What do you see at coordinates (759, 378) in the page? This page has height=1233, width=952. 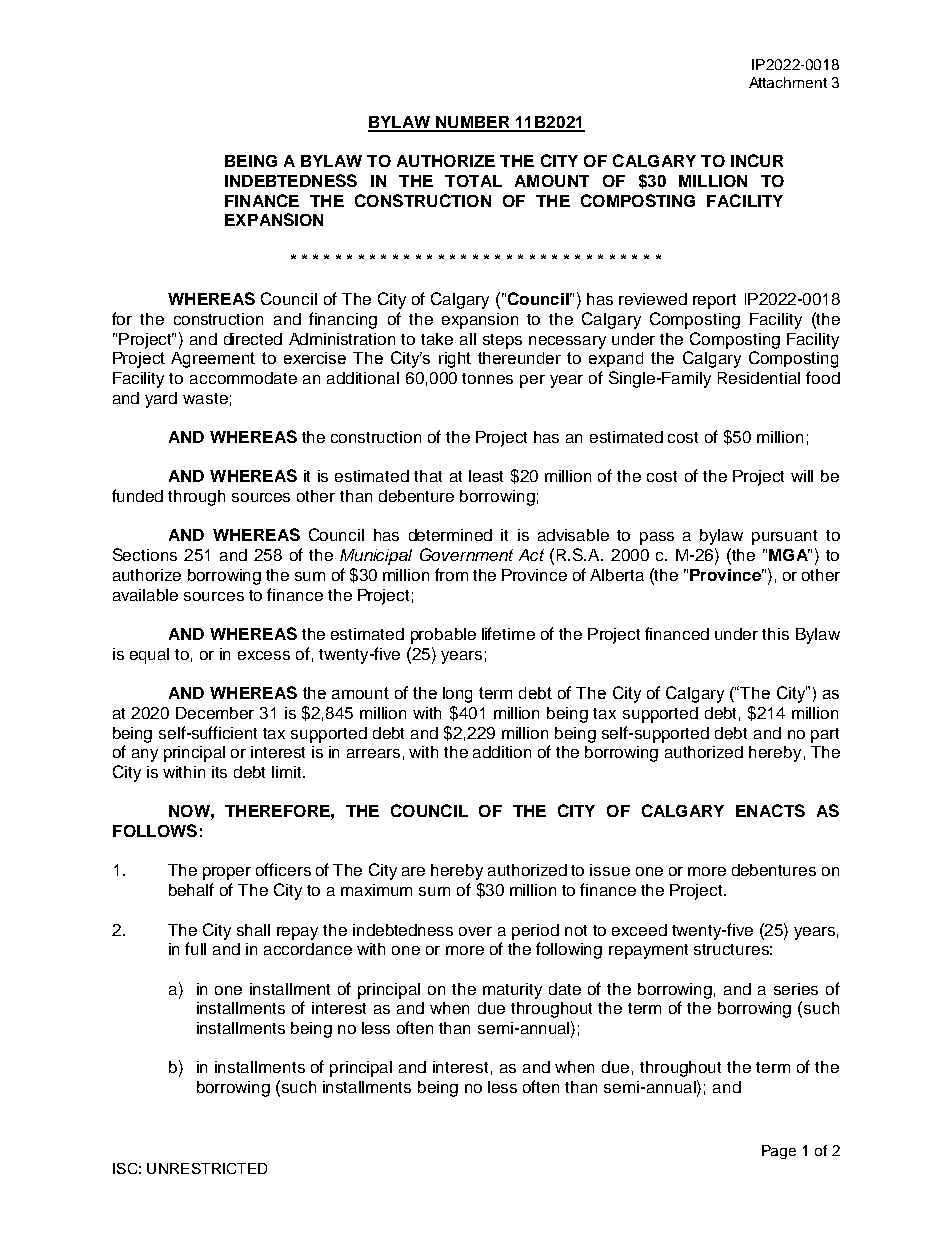 I see `Residential` at bounding box center [759, 378].
